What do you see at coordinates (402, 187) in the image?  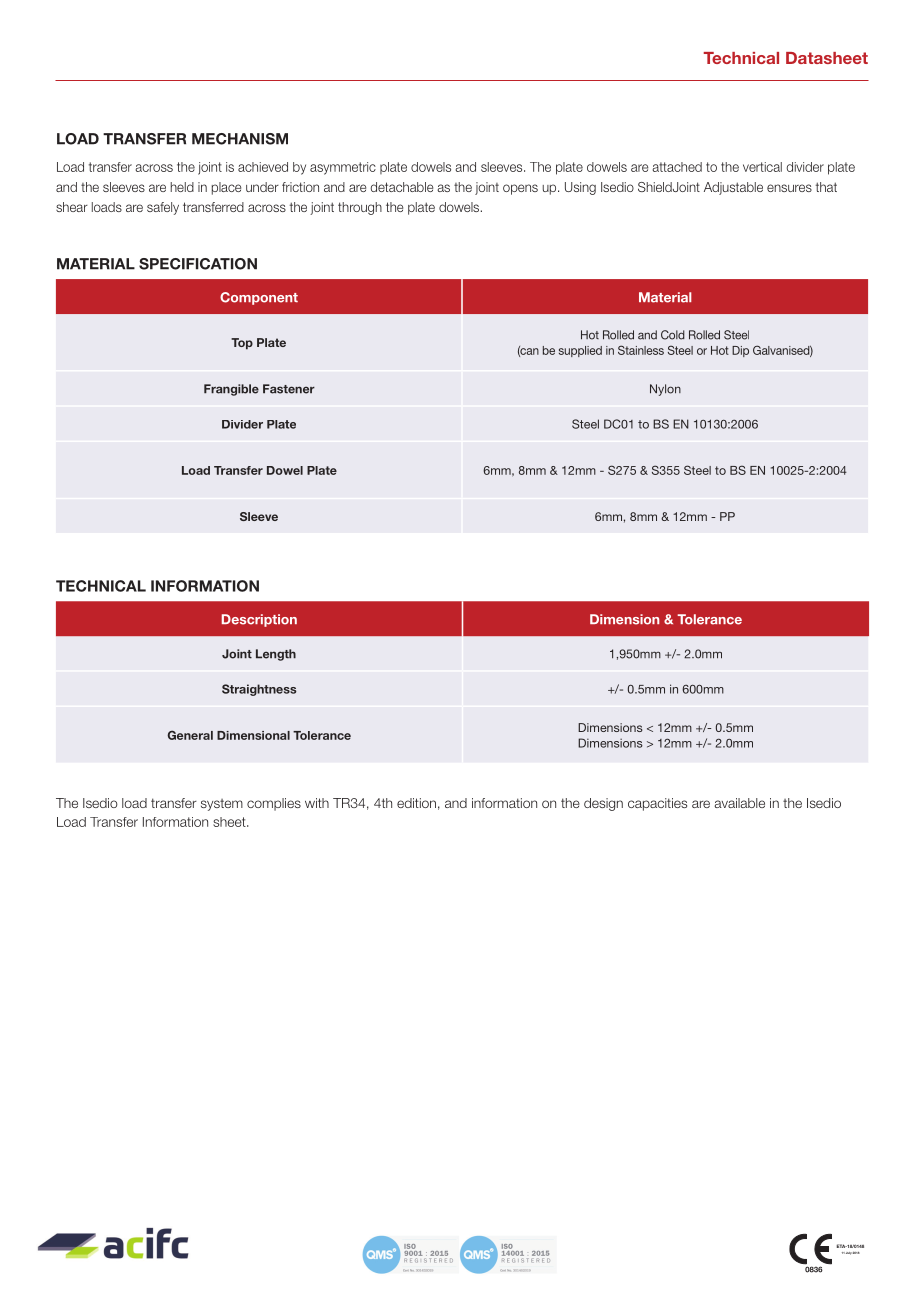 I see `detachable` at bounding box center [402, 187].
